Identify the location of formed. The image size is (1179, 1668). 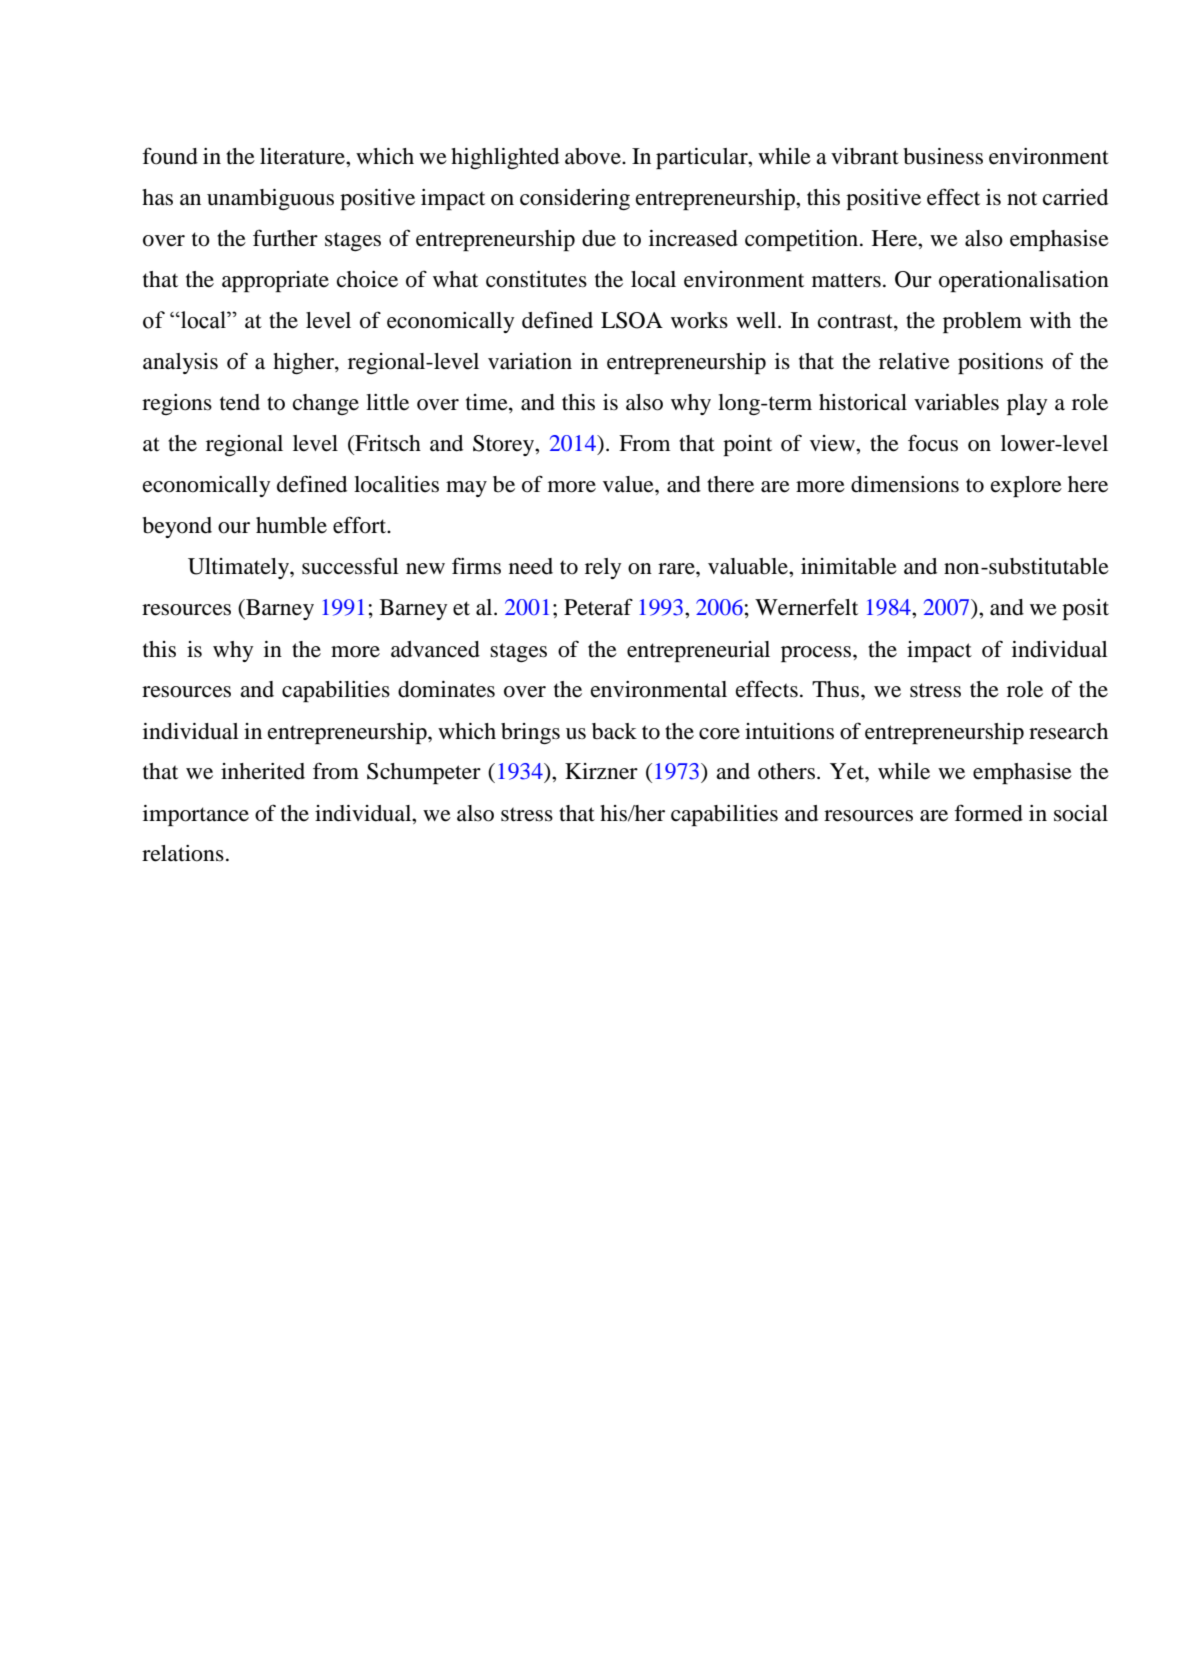
(988, 813).
